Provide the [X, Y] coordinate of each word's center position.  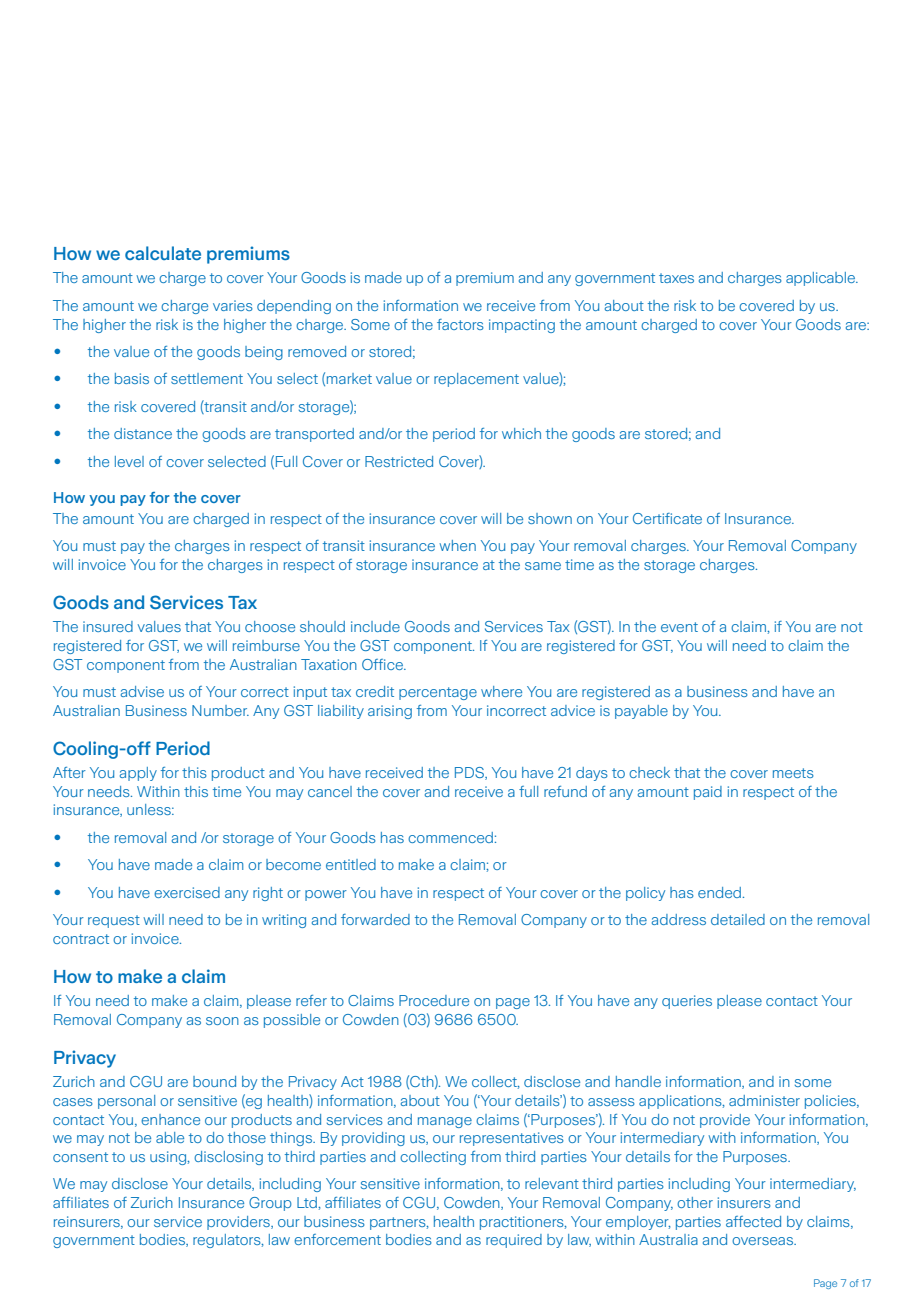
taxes [676, 278]
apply [138, 774]
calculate [163, 253]
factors [460, 324]
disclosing [228, 1158]
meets [793, 773]
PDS [470, 773]
